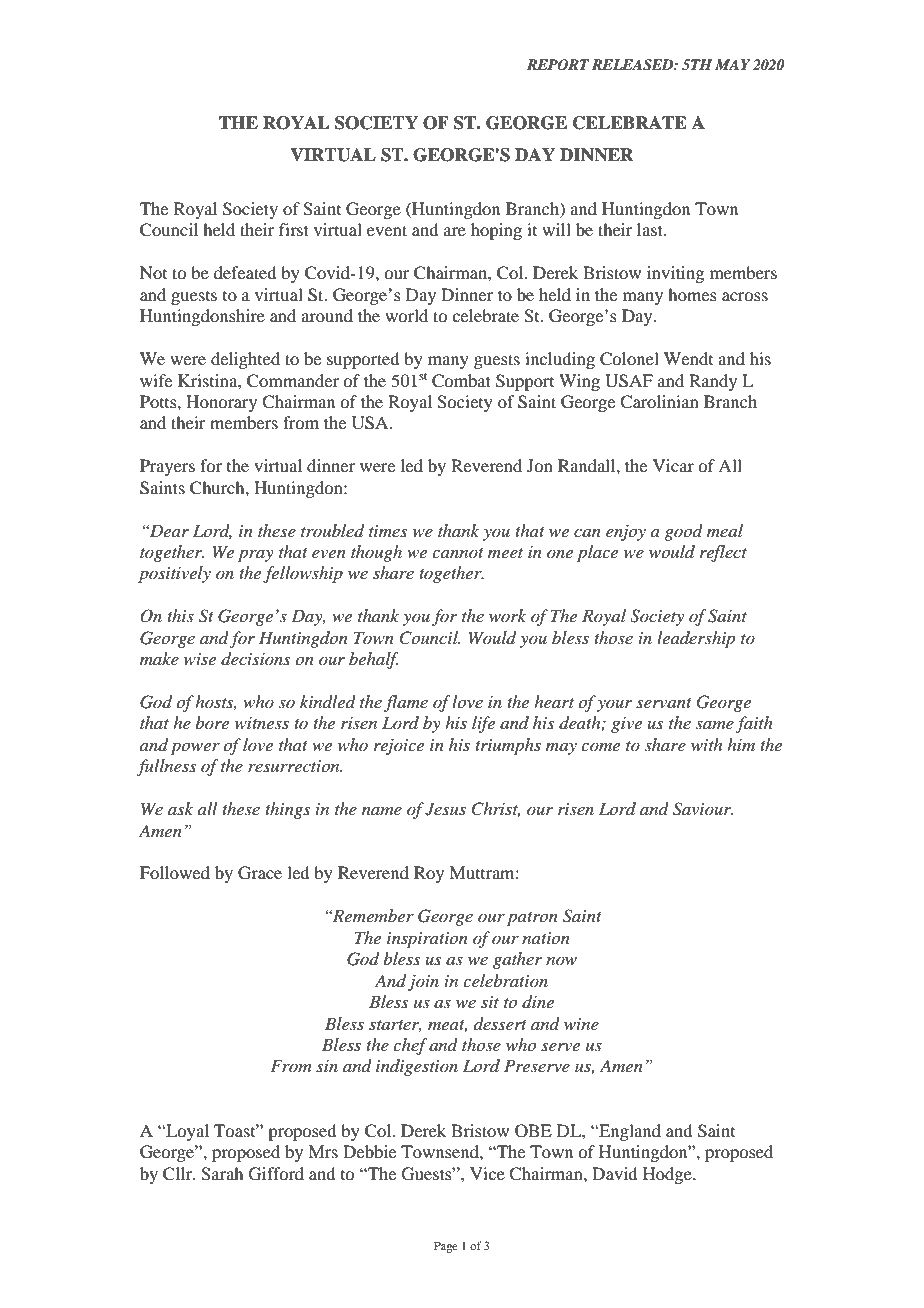  What do you see at coordinates (260, 873) in the screenshot?
I see `Grace` at bounding box center [260, 873].
